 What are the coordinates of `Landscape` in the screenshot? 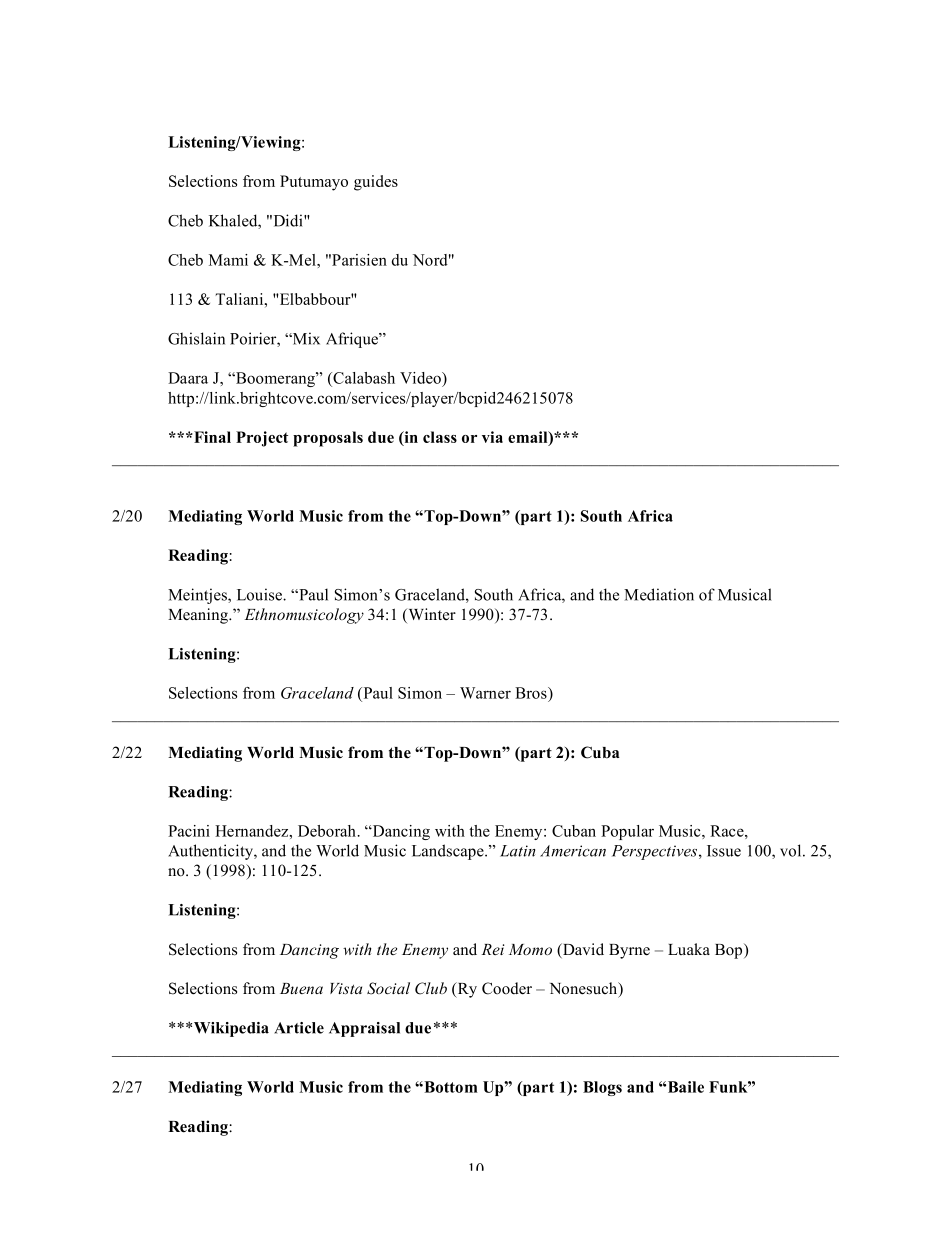 It's located at (449, 852).
